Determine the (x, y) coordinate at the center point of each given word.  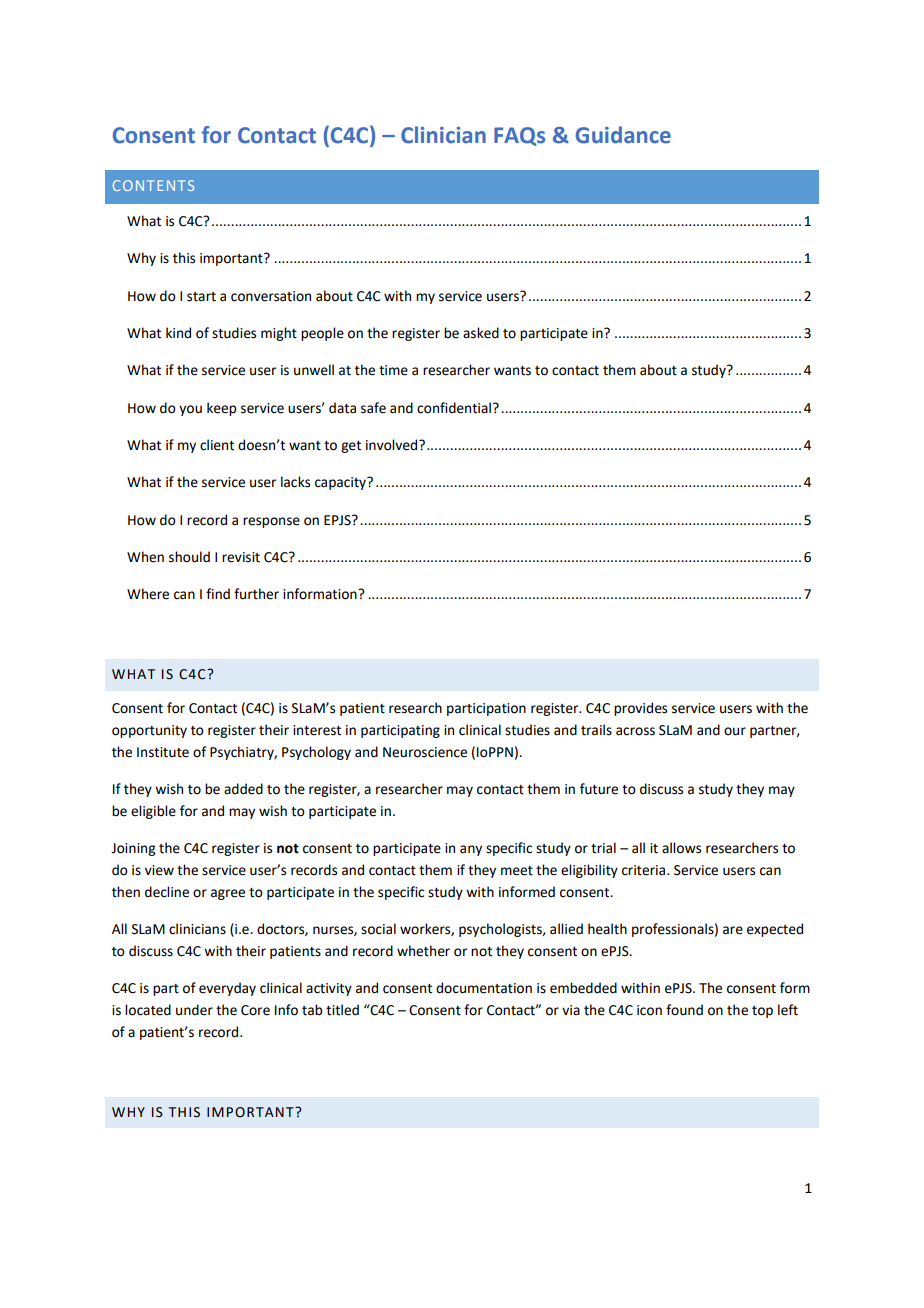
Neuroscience (425, 752)
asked (481, 333)
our (735, 731)
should (189, 557)
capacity (341, 483)
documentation (484, 988)
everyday (227, 989)
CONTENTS (153, 185)
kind (178, 333)
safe (373, 408)
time (393, 370)
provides (640, 709)
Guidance (623, 135)
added (243, 789)
